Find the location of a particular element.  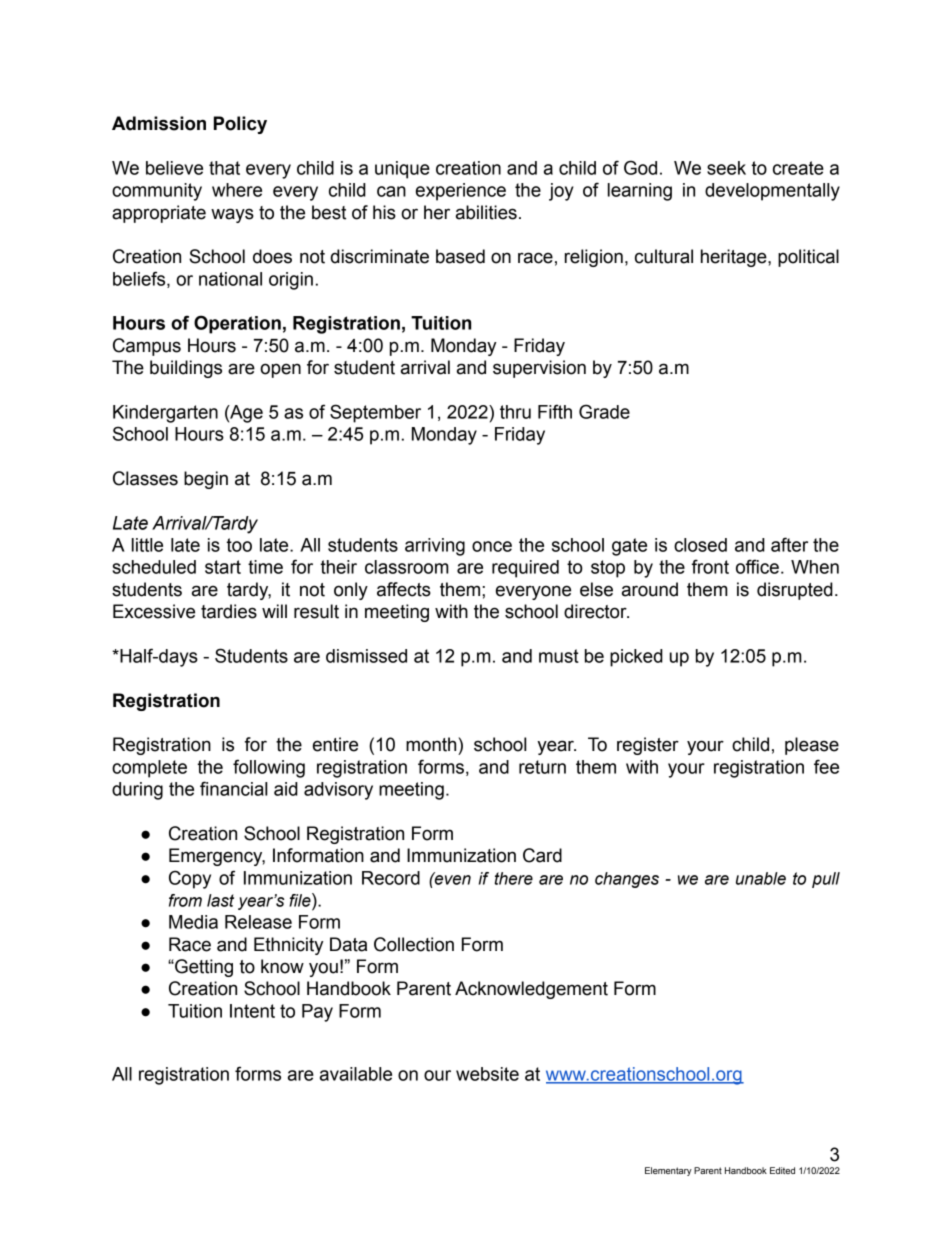

available is located at coordinates (356, 1074).
